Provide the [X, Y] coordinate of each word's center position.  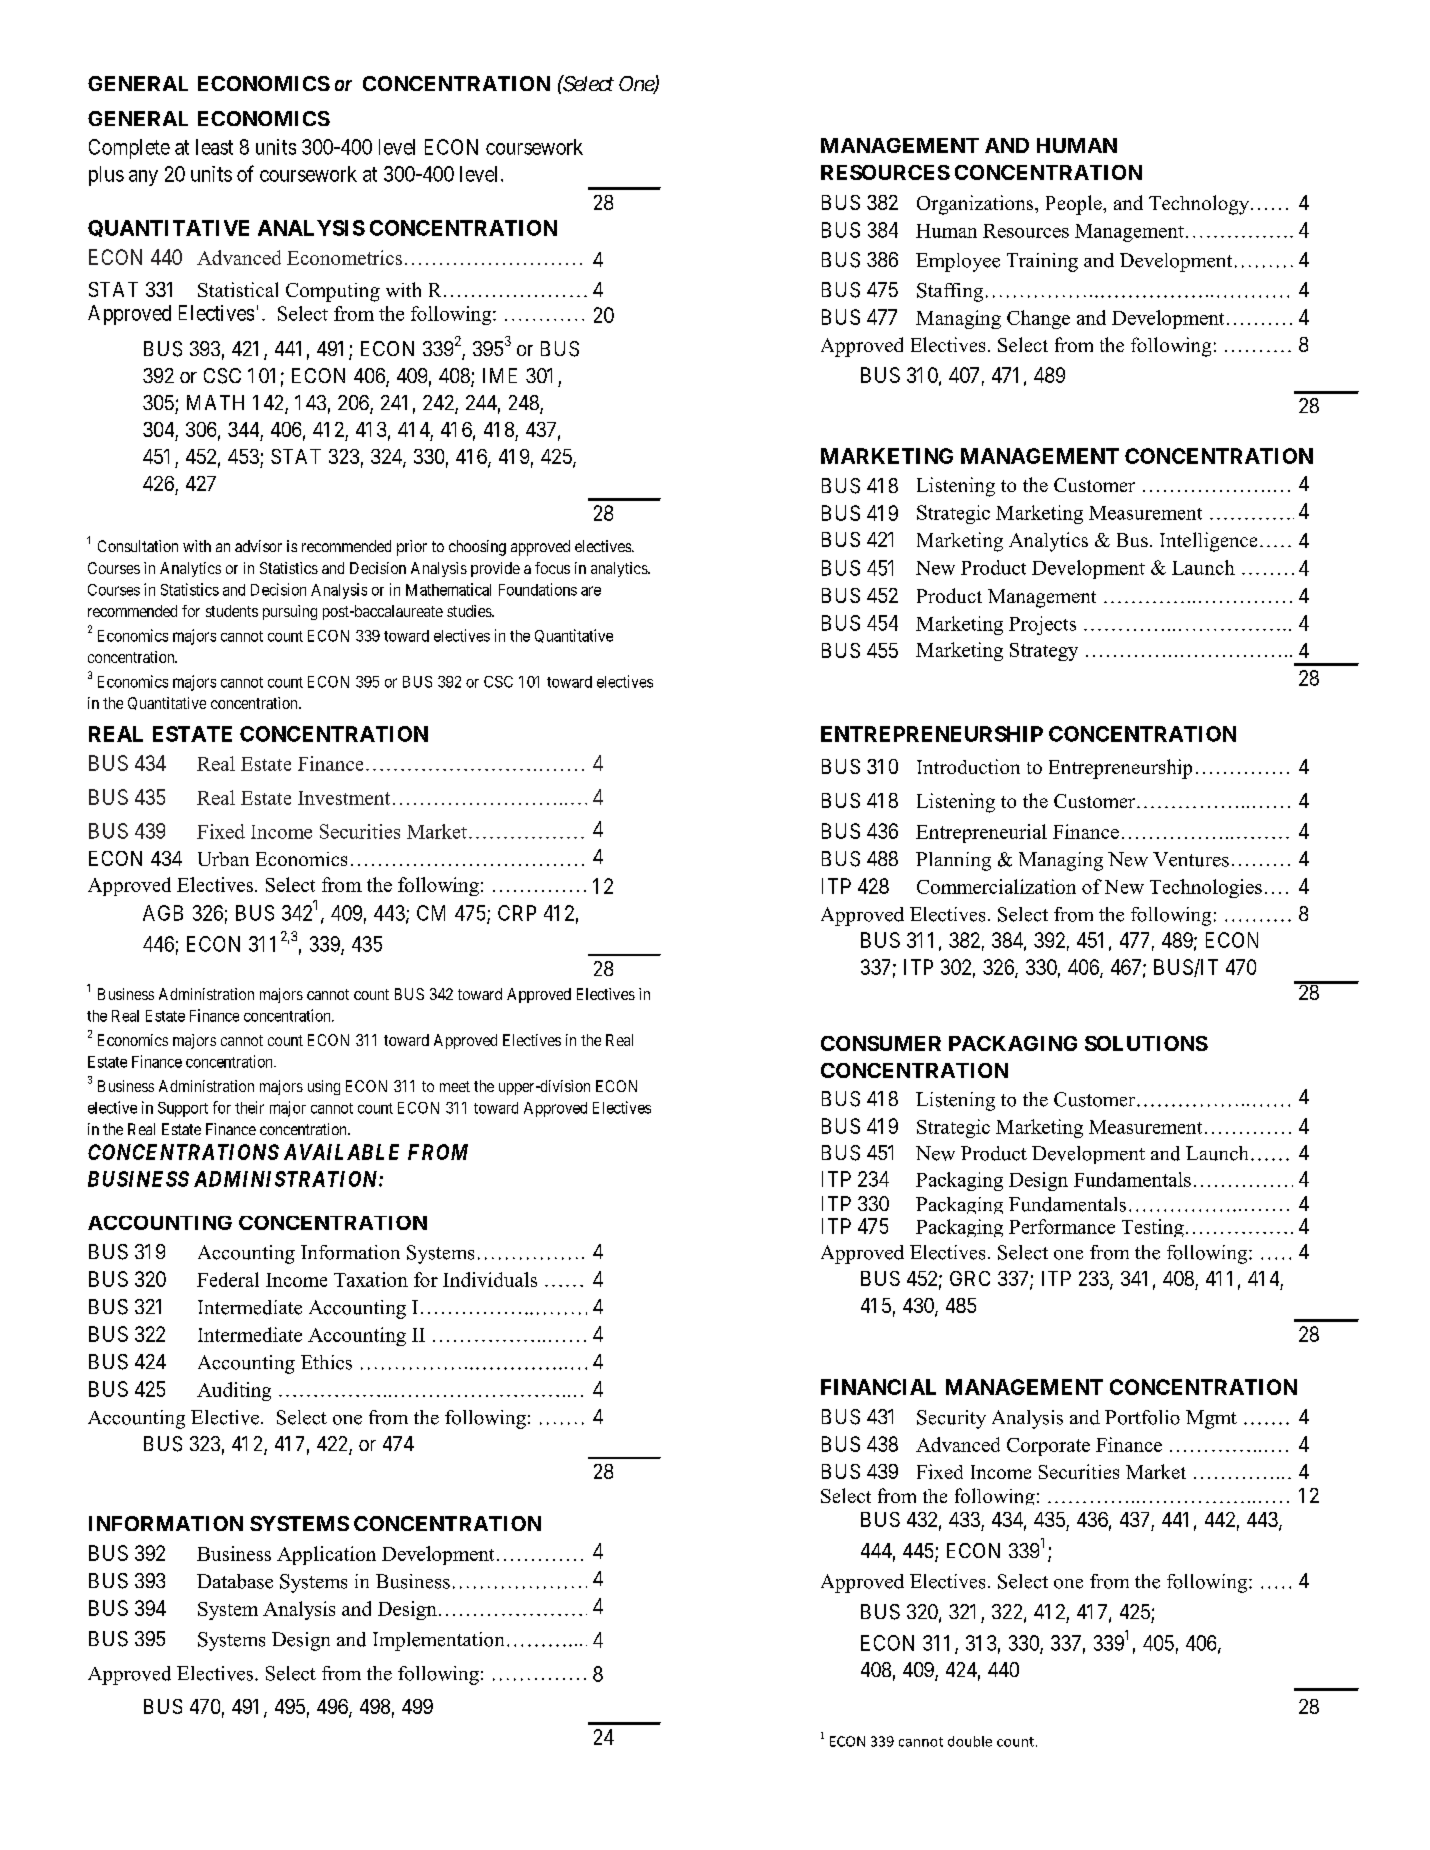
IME [500, 375]
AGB [163, 913]
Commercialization [996, 886]
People [1075, 205]
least [214, 147]
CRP [517, 913]
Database [235, 1581]
